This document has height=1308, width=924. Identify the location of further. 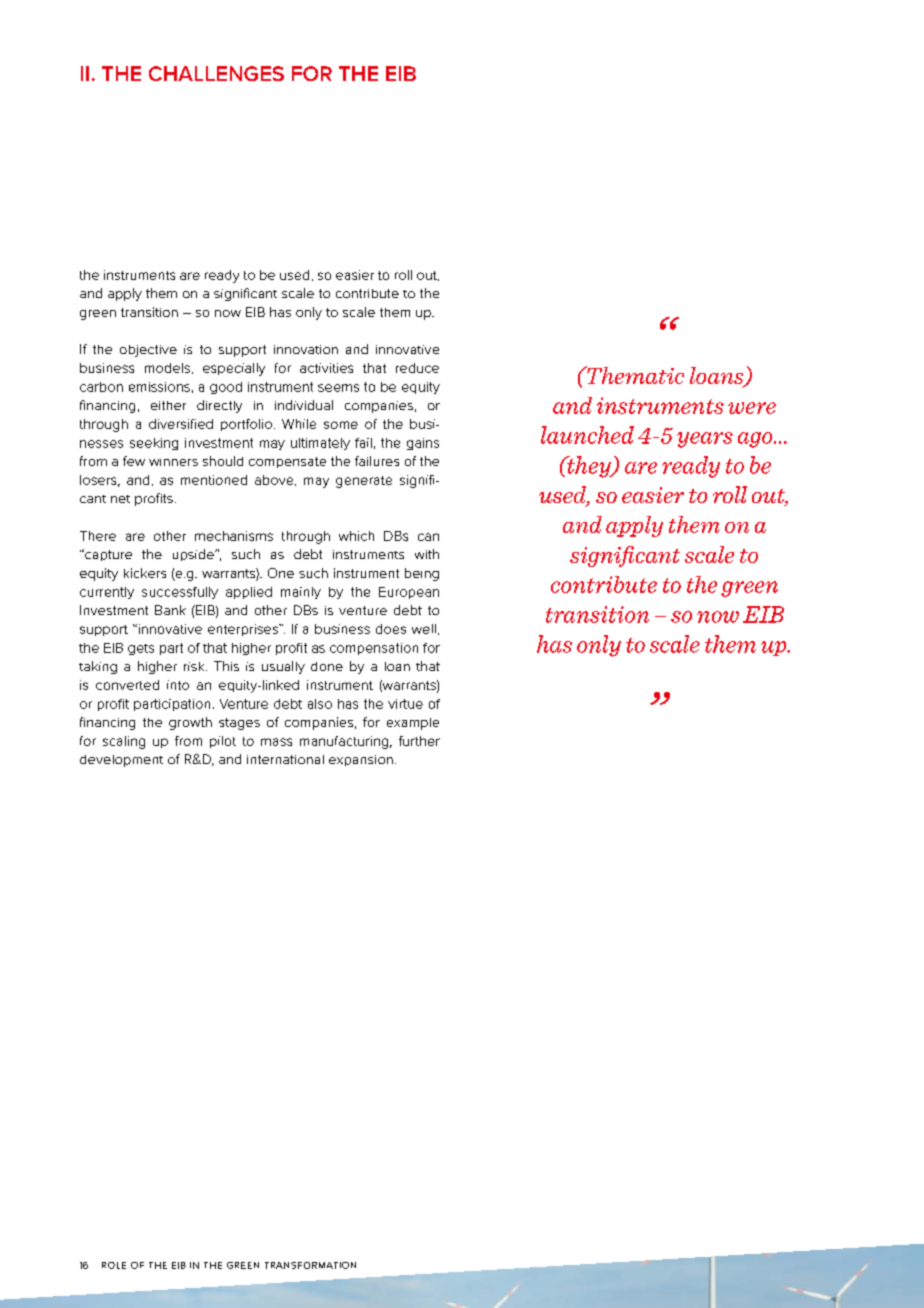
(419, 741).
